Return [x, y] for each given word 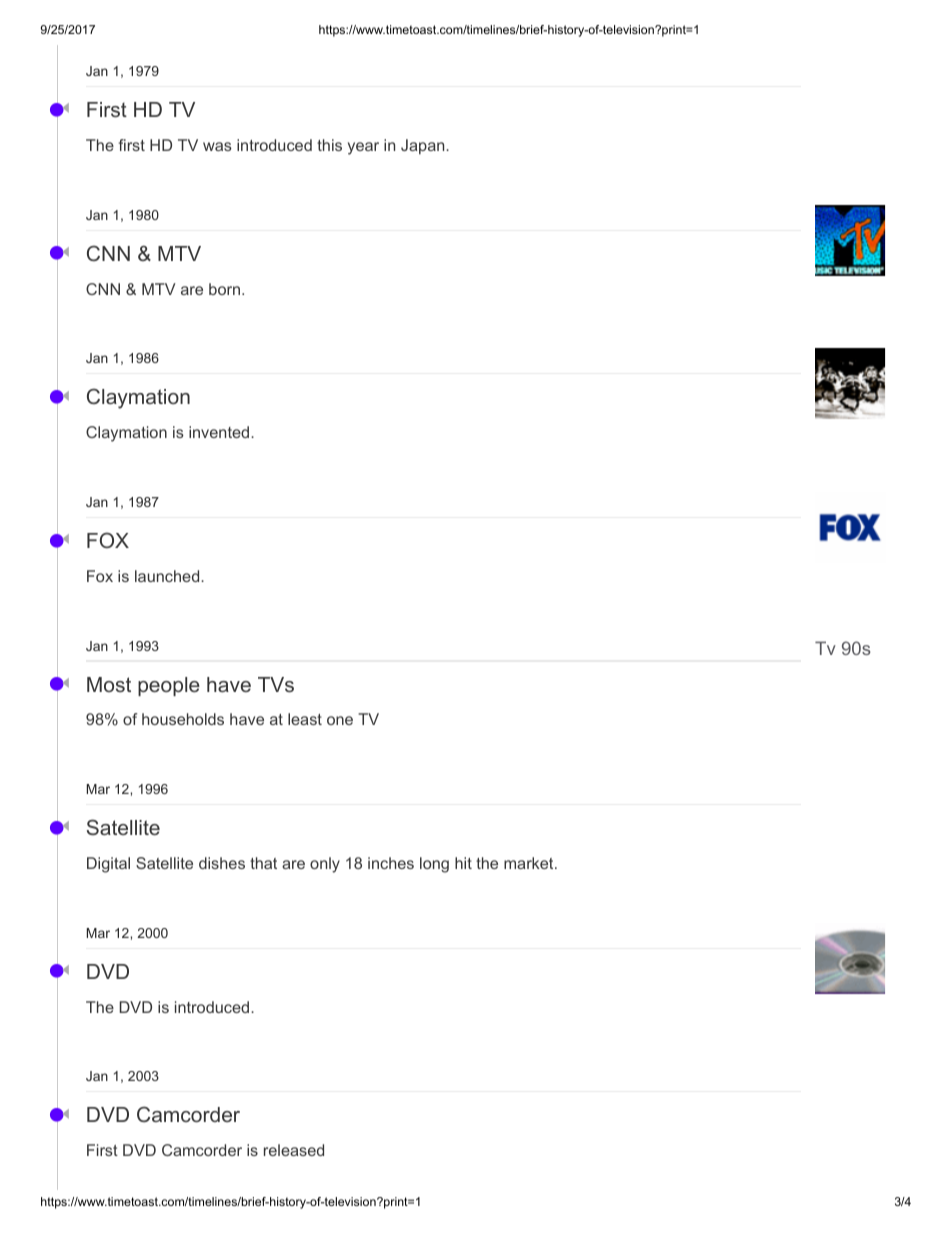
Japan [424, 146]
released [294, 1150]
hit [463, 863]
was [217, 146]
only [325, 865]
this [329, 145]
